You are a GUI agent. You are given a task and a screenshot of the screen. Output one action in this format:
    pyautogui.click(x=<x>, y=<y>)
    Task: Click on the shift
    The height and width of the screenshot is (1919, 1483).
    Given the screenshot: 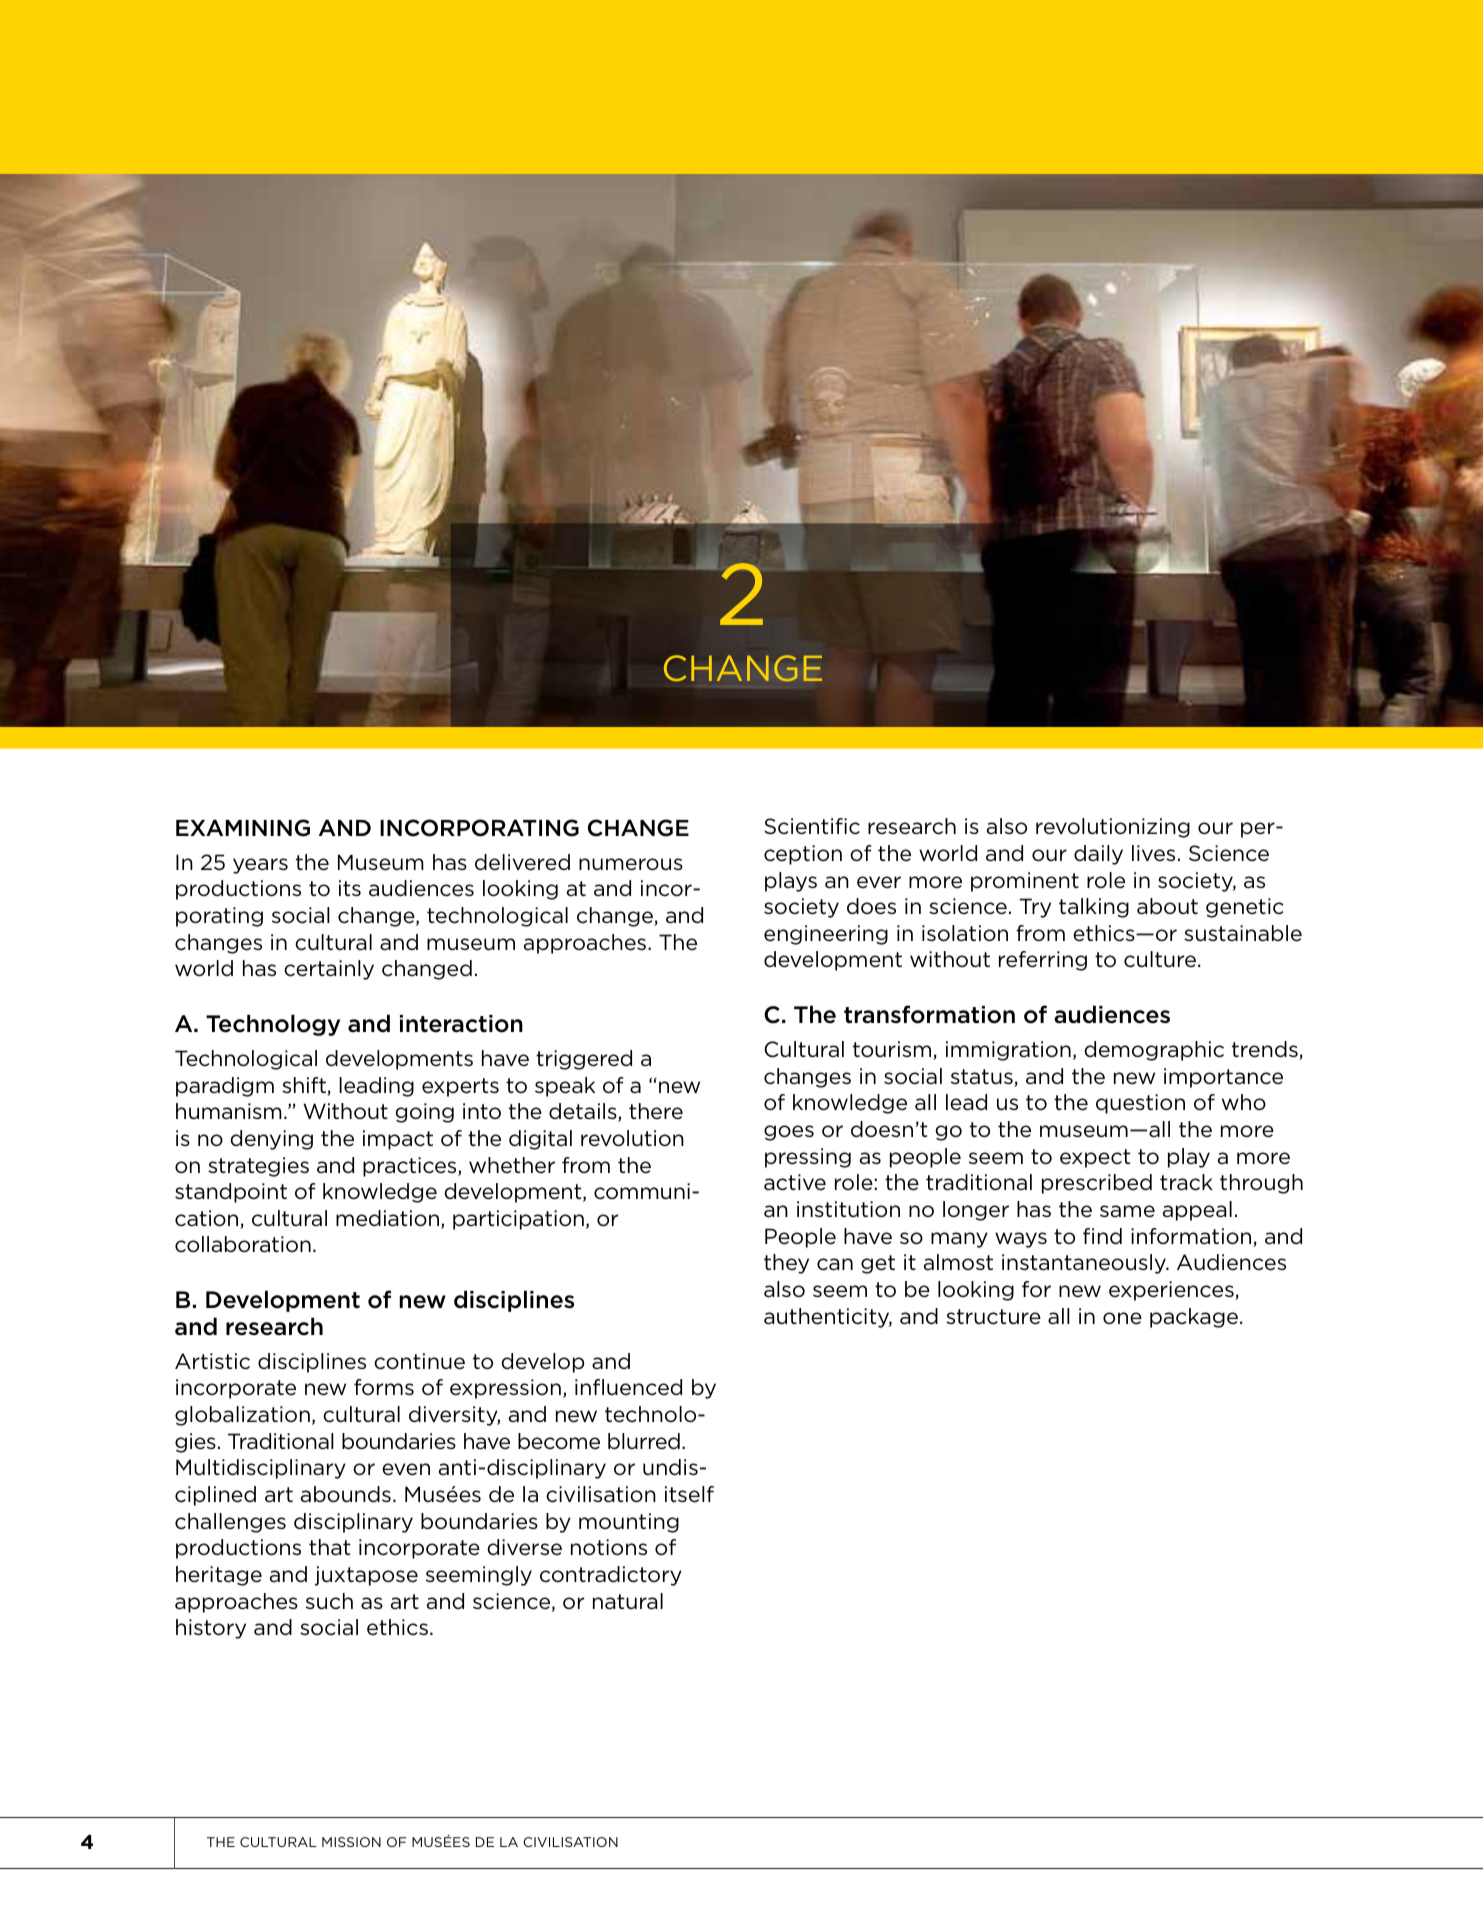 What is the action you would take?
    pyautogui.click(x=305, y=1086)
